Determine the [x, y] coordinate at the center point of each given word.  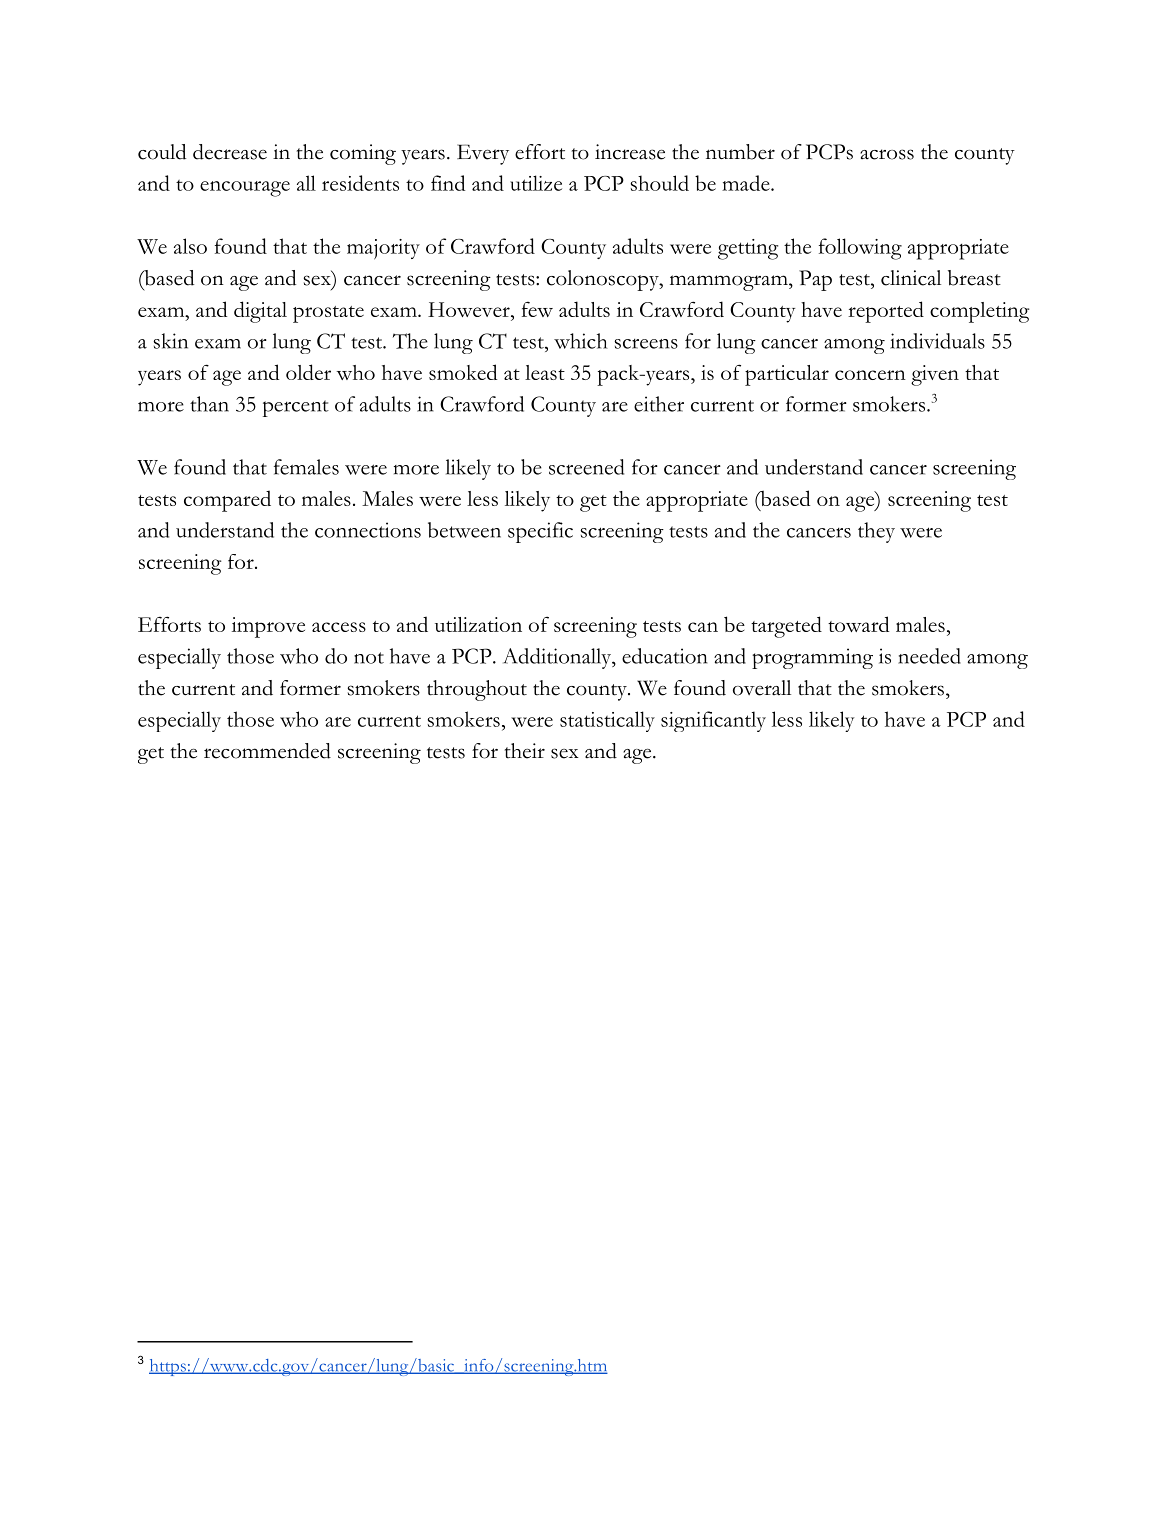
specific [540, 532]
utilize [536, 183]
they [876, 532]
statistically [607, 721]
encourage [245, 189]
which [581, 341]
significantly [713, 721]
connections [368, 530]
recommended [267, 751]
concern [870, 375]
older [308, 372]
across [887, 154]
